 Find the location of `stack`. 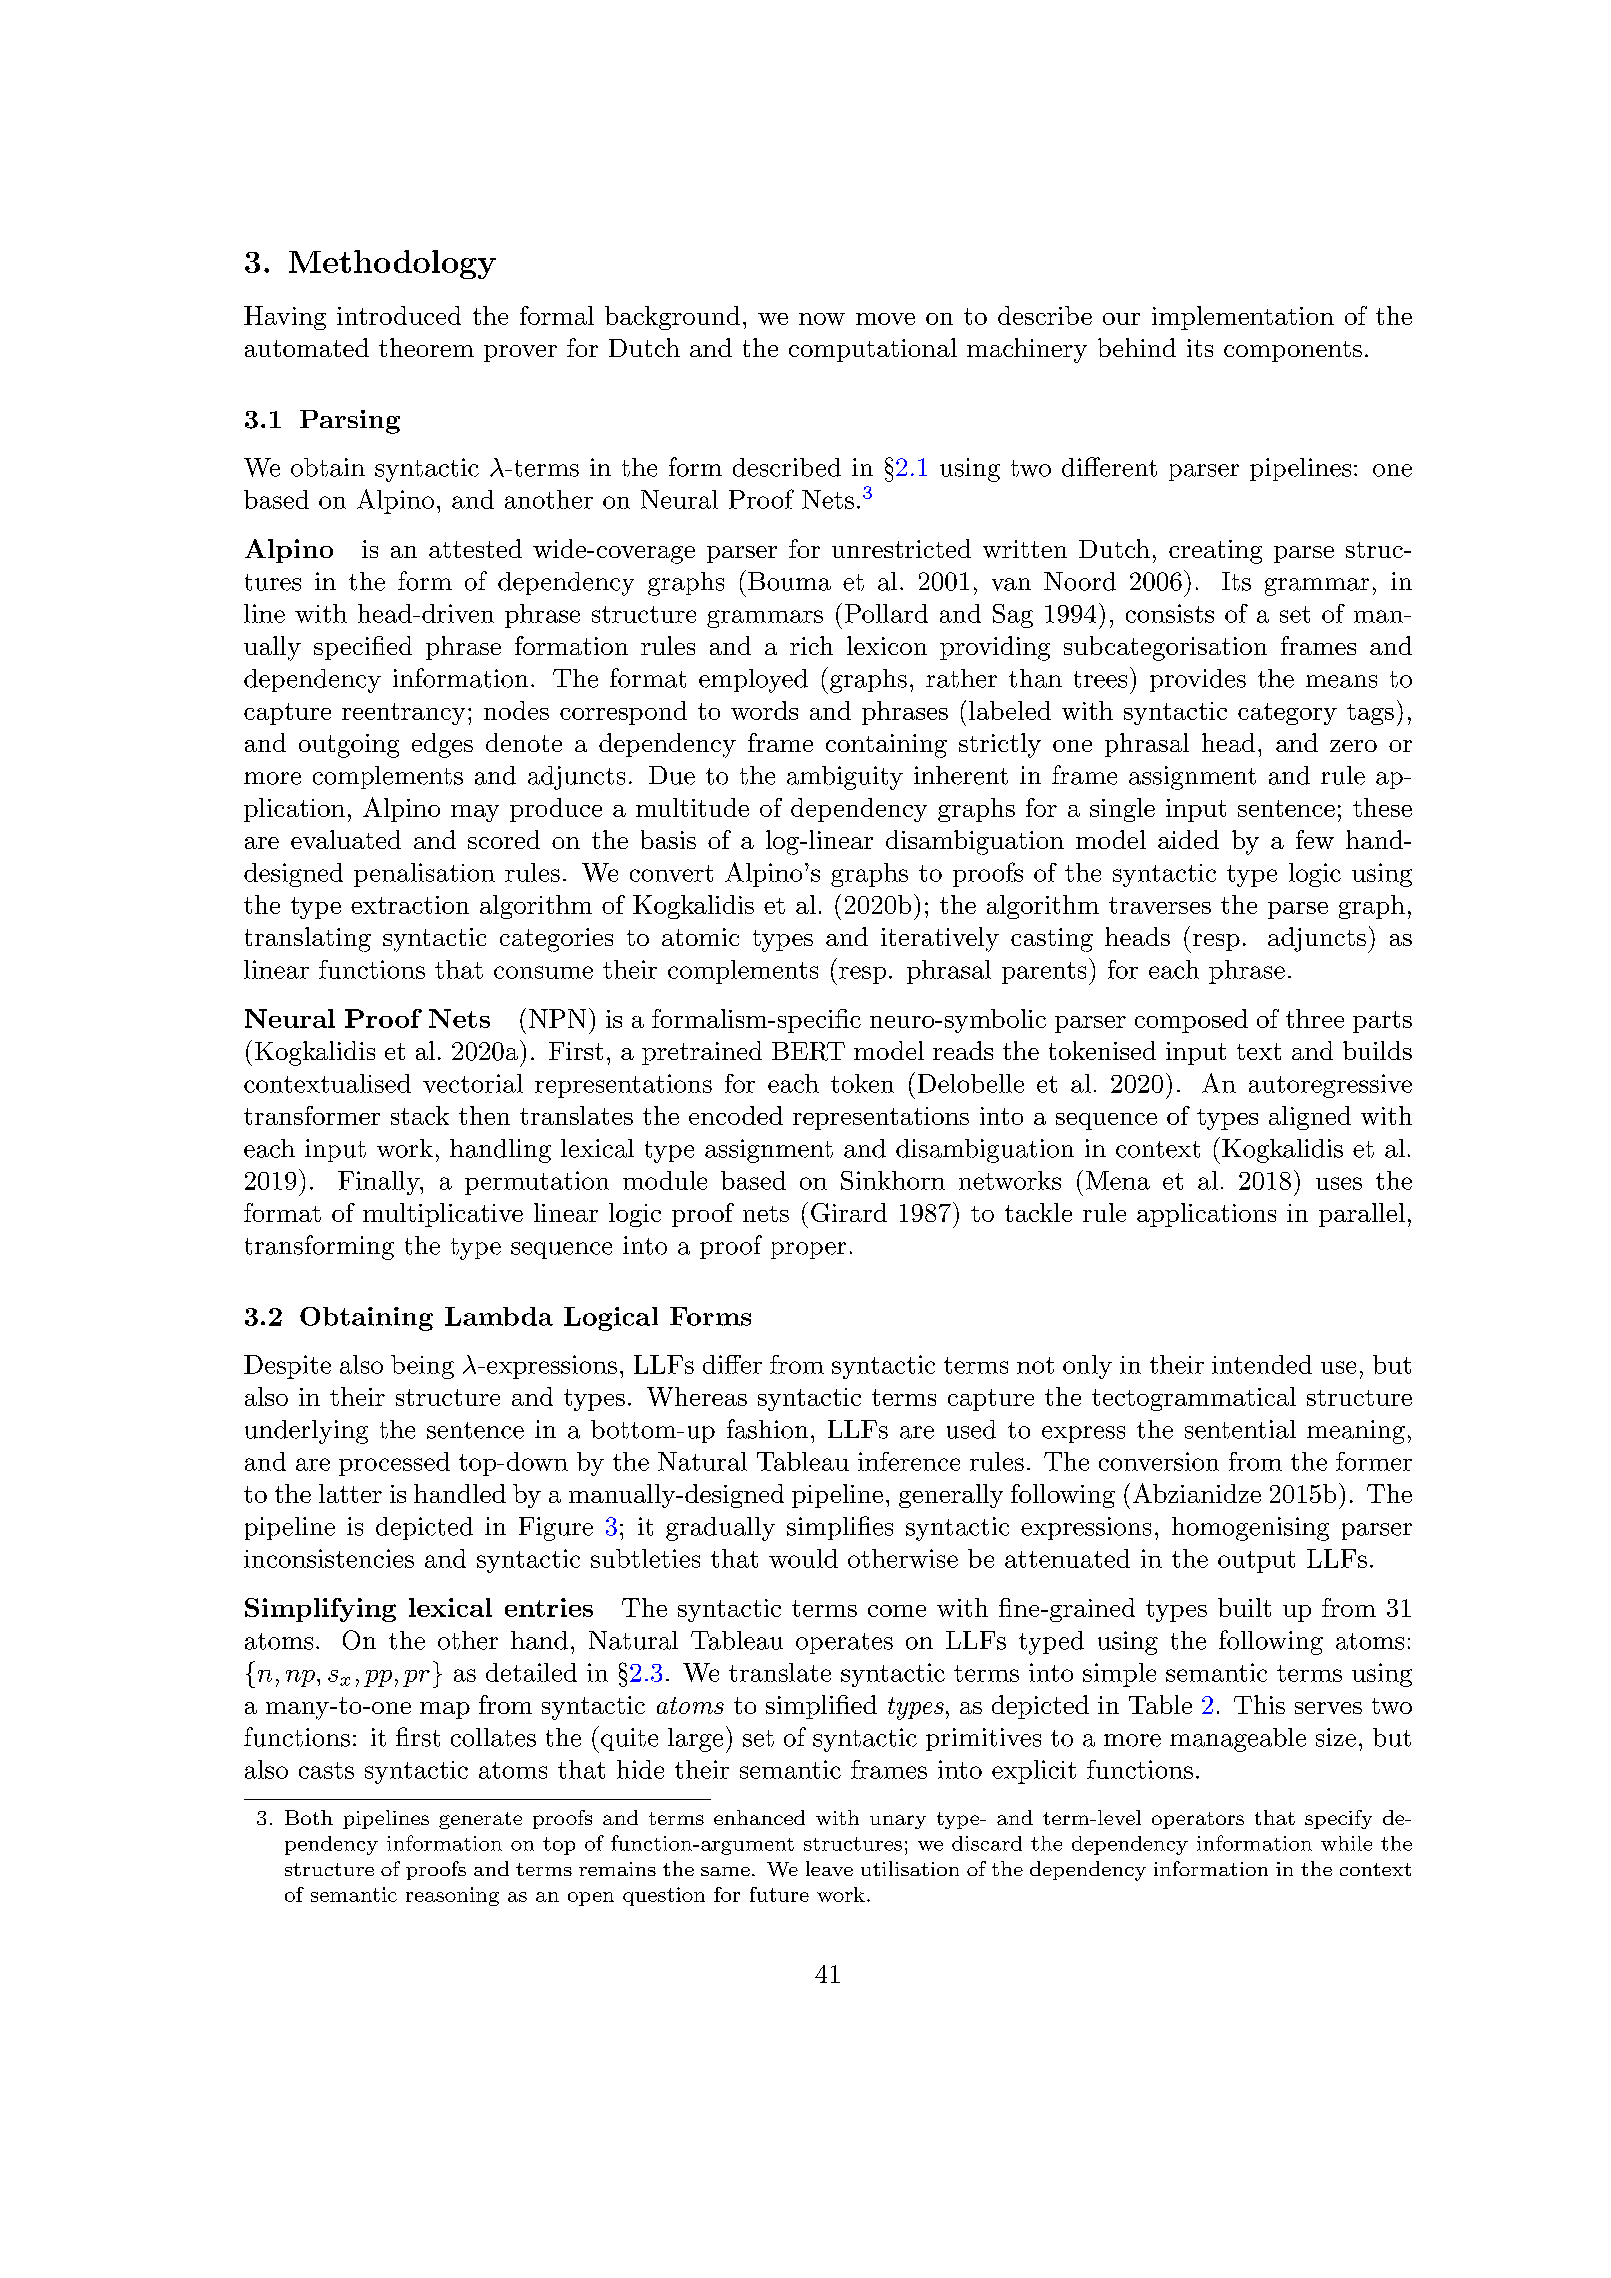

stack is located at coordinates (420, 1115).
